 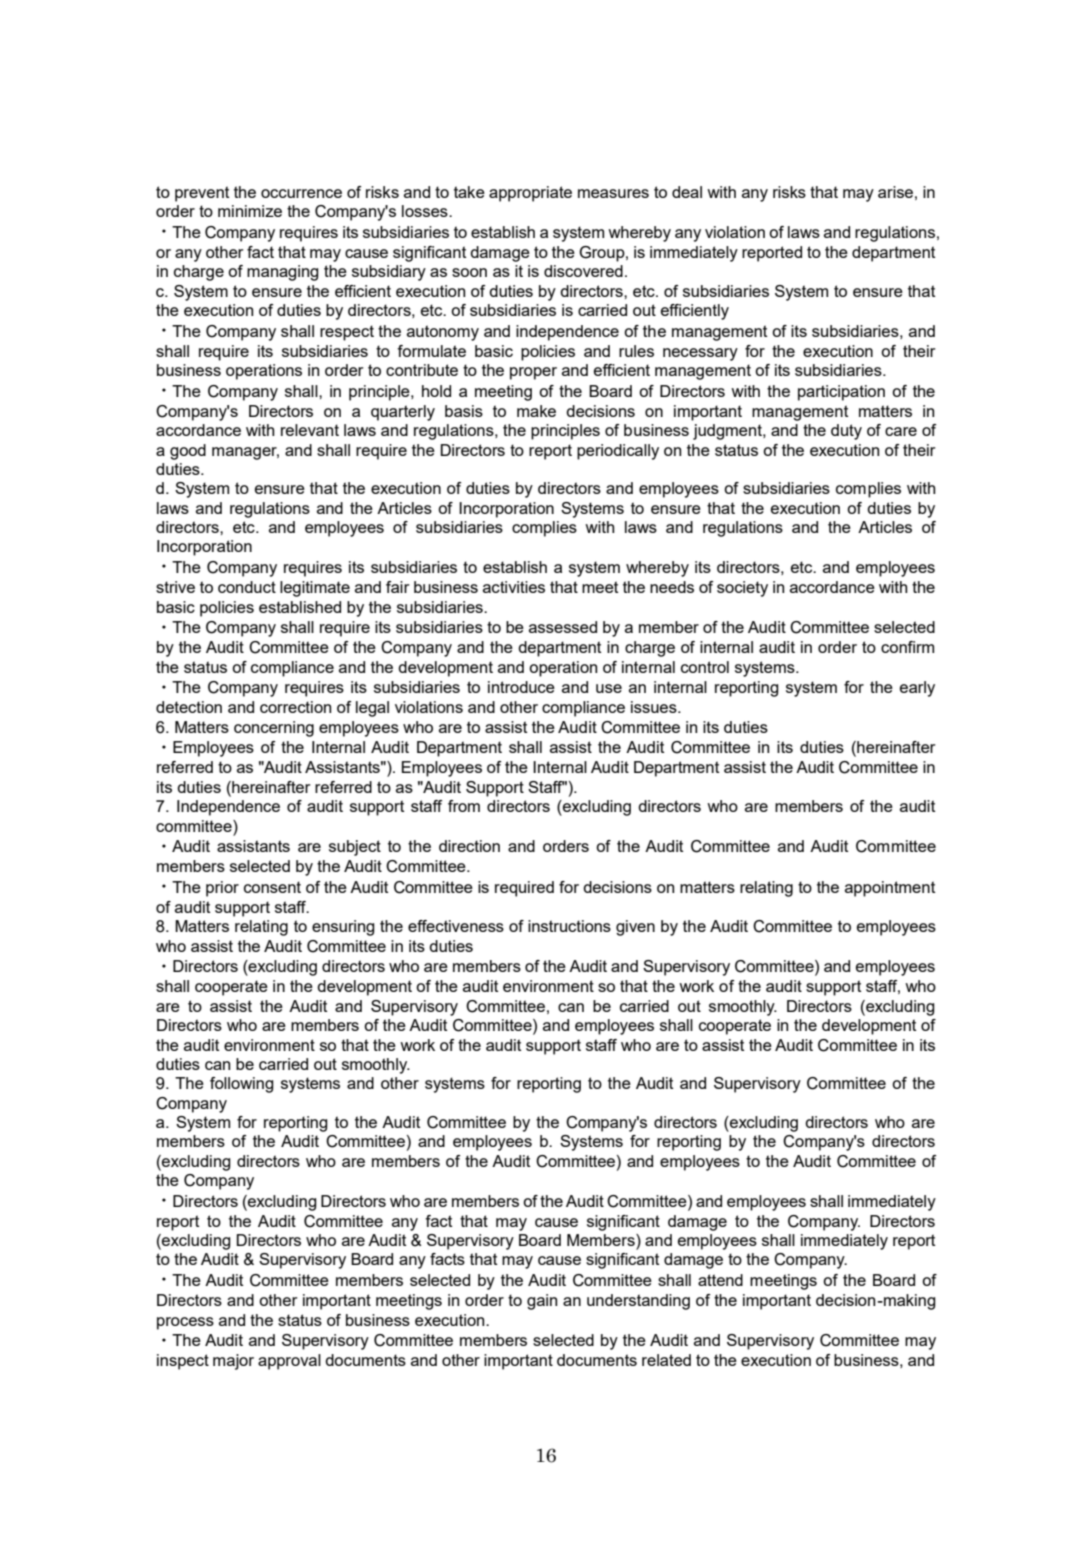 I want to click on appropriate, so click(x=530, y=194).
